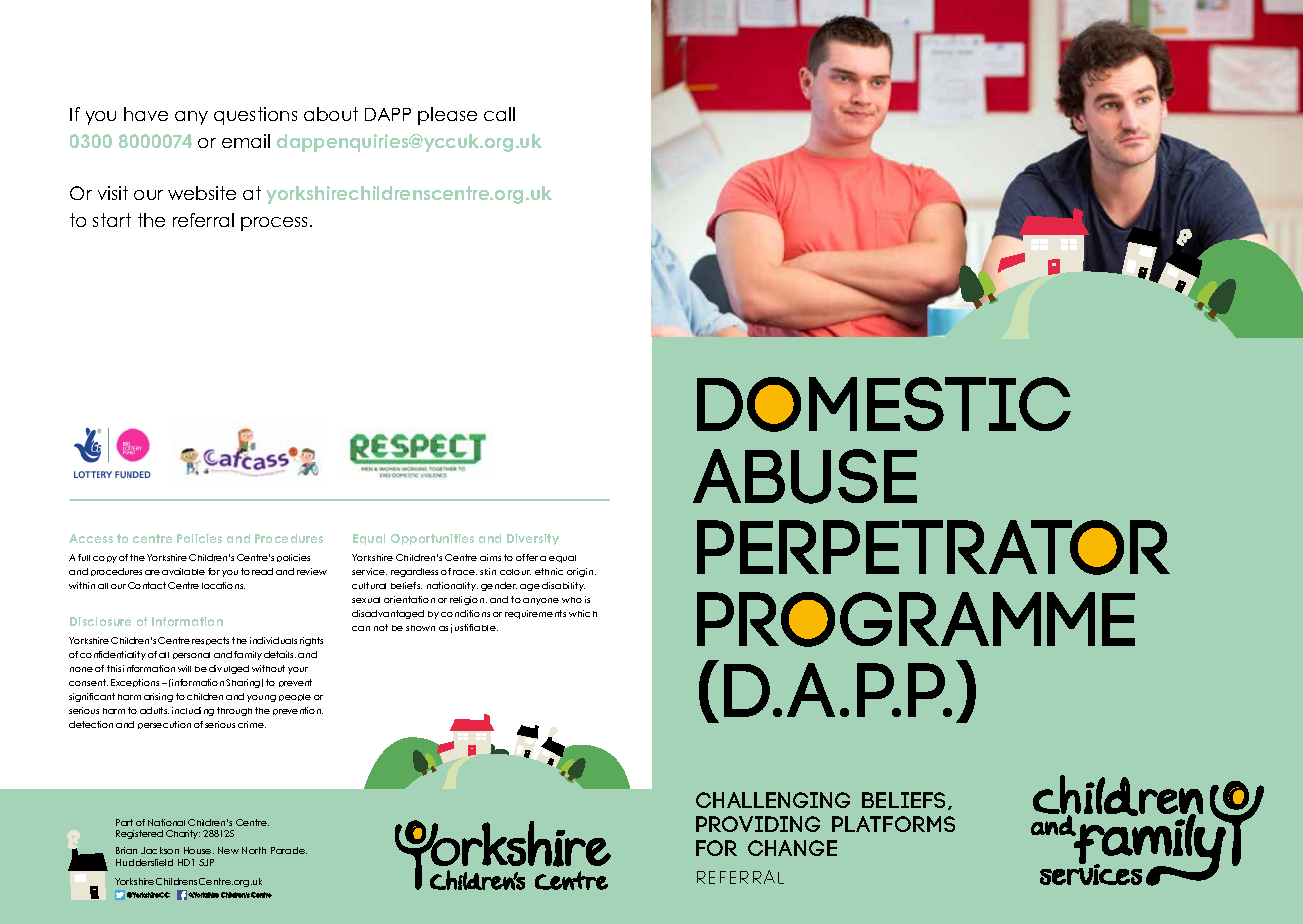  I want to click on Abuse, so click(805, 476).
